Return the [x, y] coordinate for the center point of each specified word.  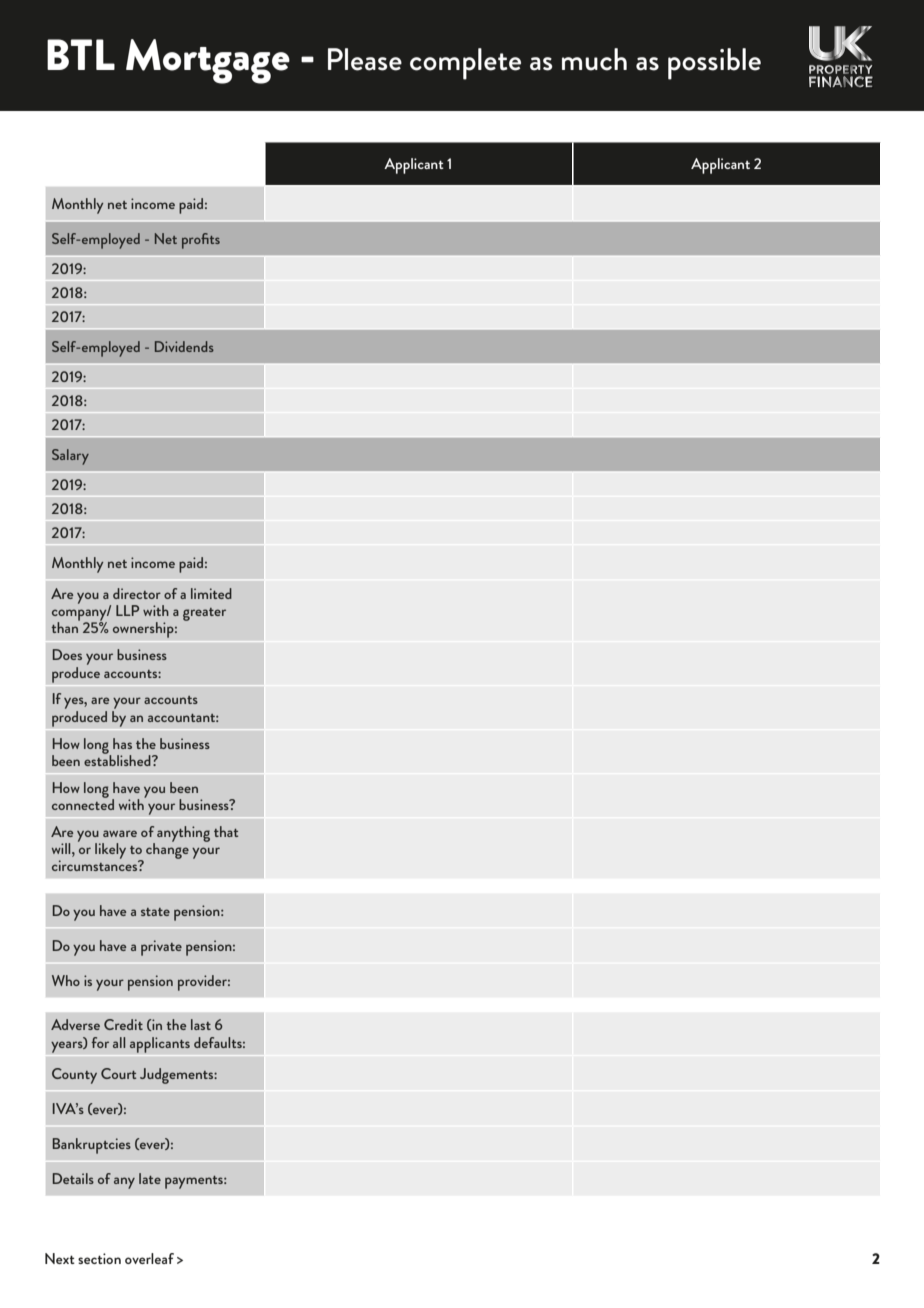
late [150, 1178]
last [201, 1024]
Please [365, 59]
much [594, 59]
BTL [81, 54]
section [99, 1258]
